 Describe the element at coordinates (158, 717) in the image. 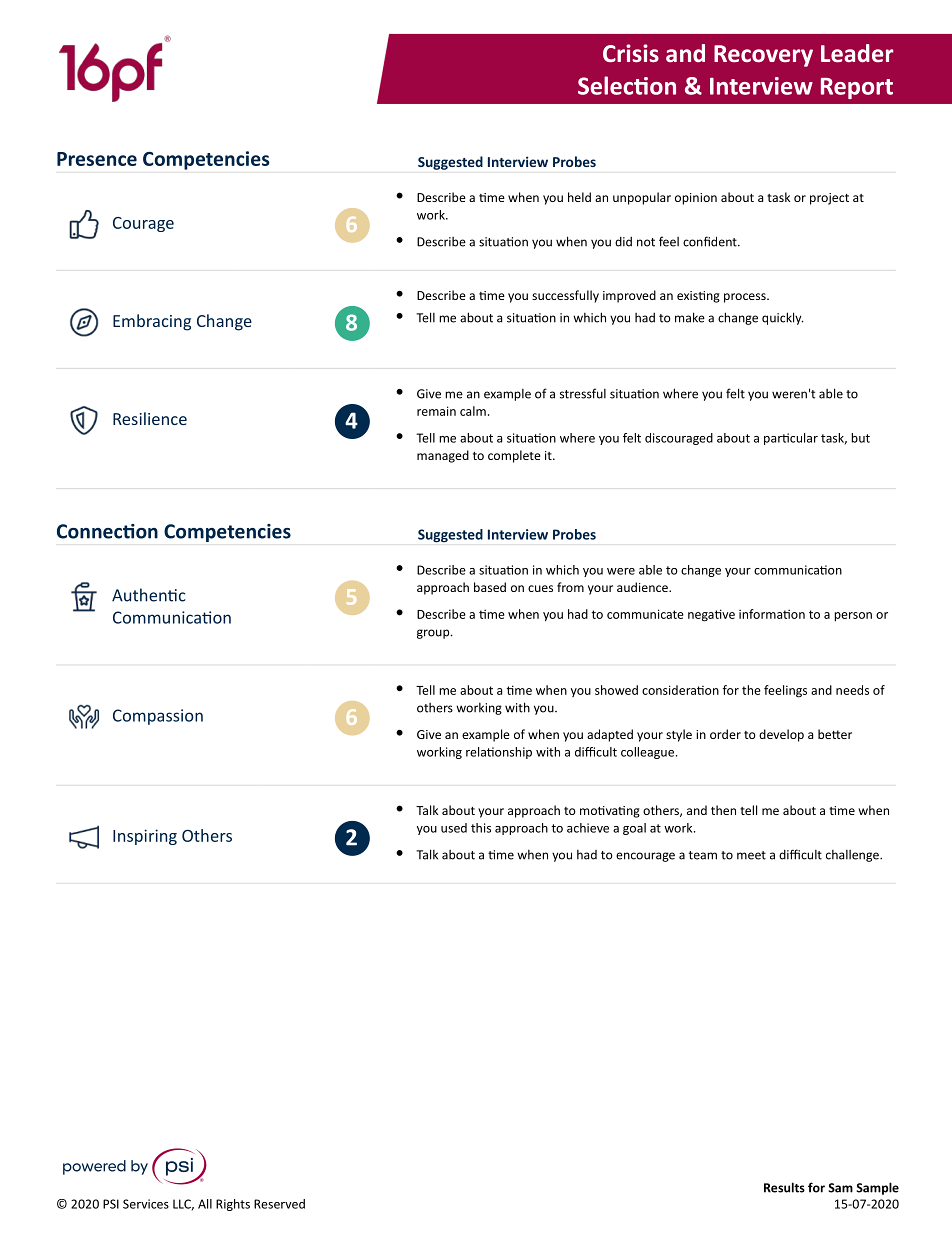

I see `Compassion` at that location.
